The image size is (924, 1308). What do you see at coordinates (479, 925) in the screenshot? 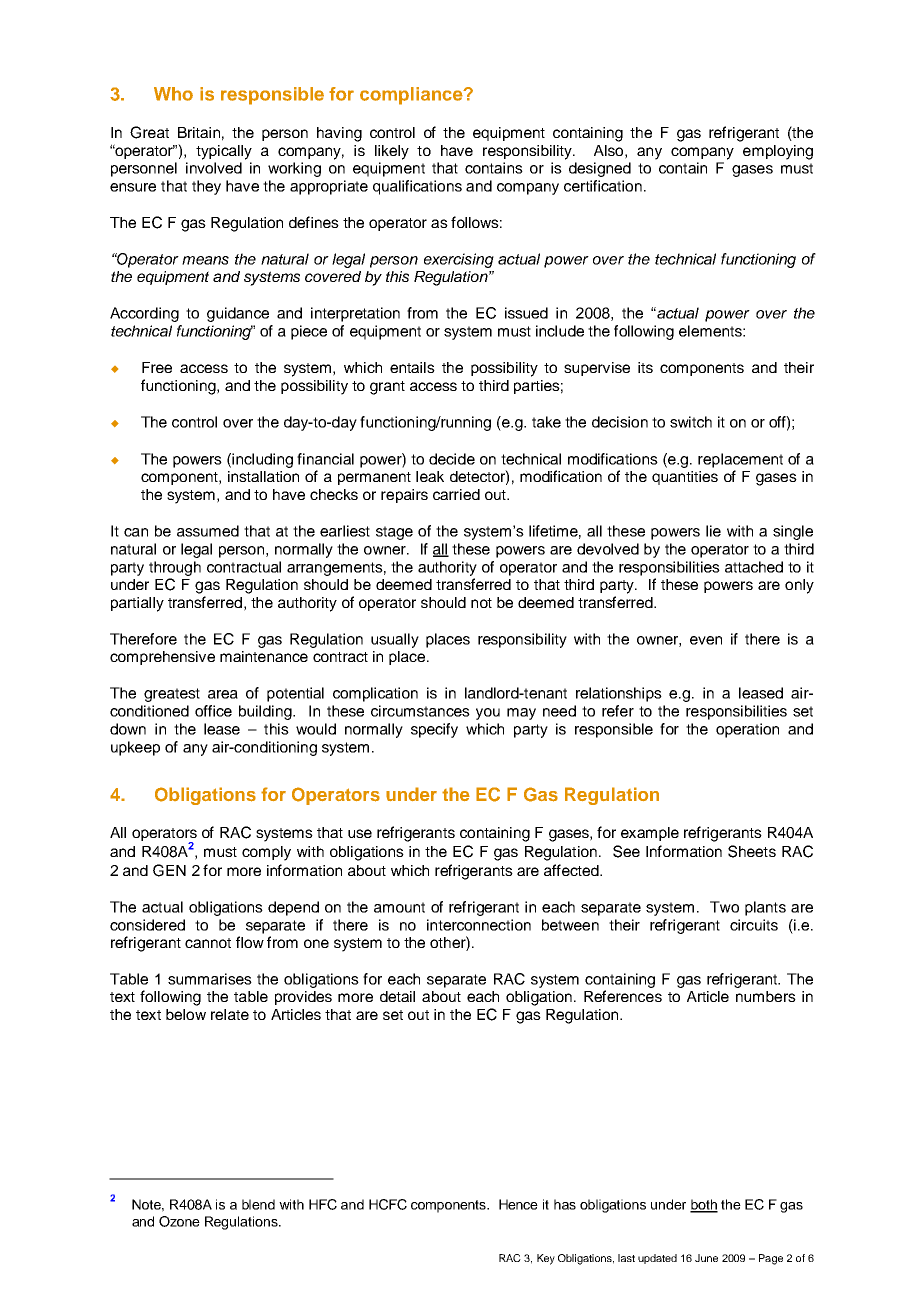
I see `interconnection` at bounding box center [479, 925].
